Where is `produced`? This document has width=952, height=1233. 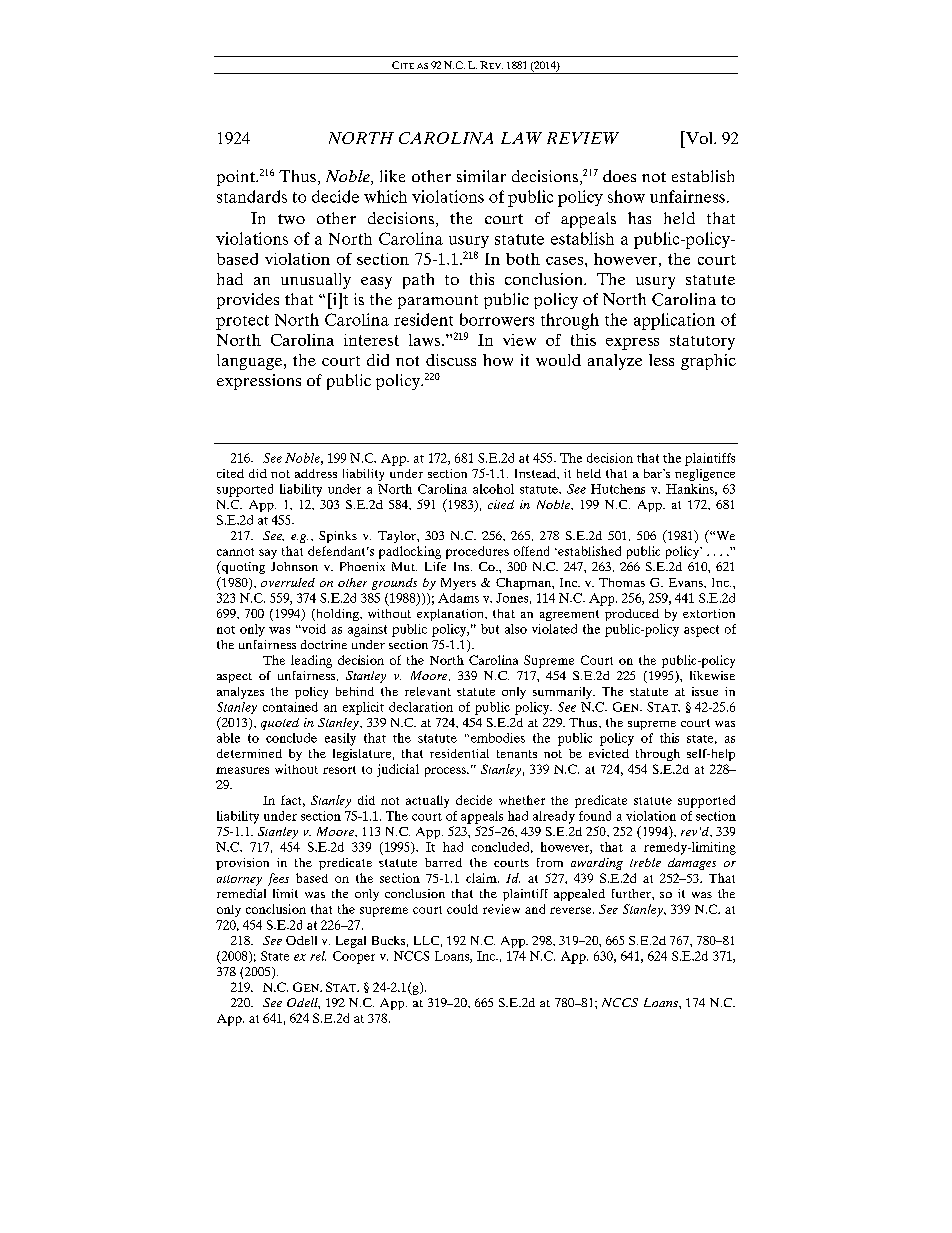
produced is located at coordinates (632, 615).
